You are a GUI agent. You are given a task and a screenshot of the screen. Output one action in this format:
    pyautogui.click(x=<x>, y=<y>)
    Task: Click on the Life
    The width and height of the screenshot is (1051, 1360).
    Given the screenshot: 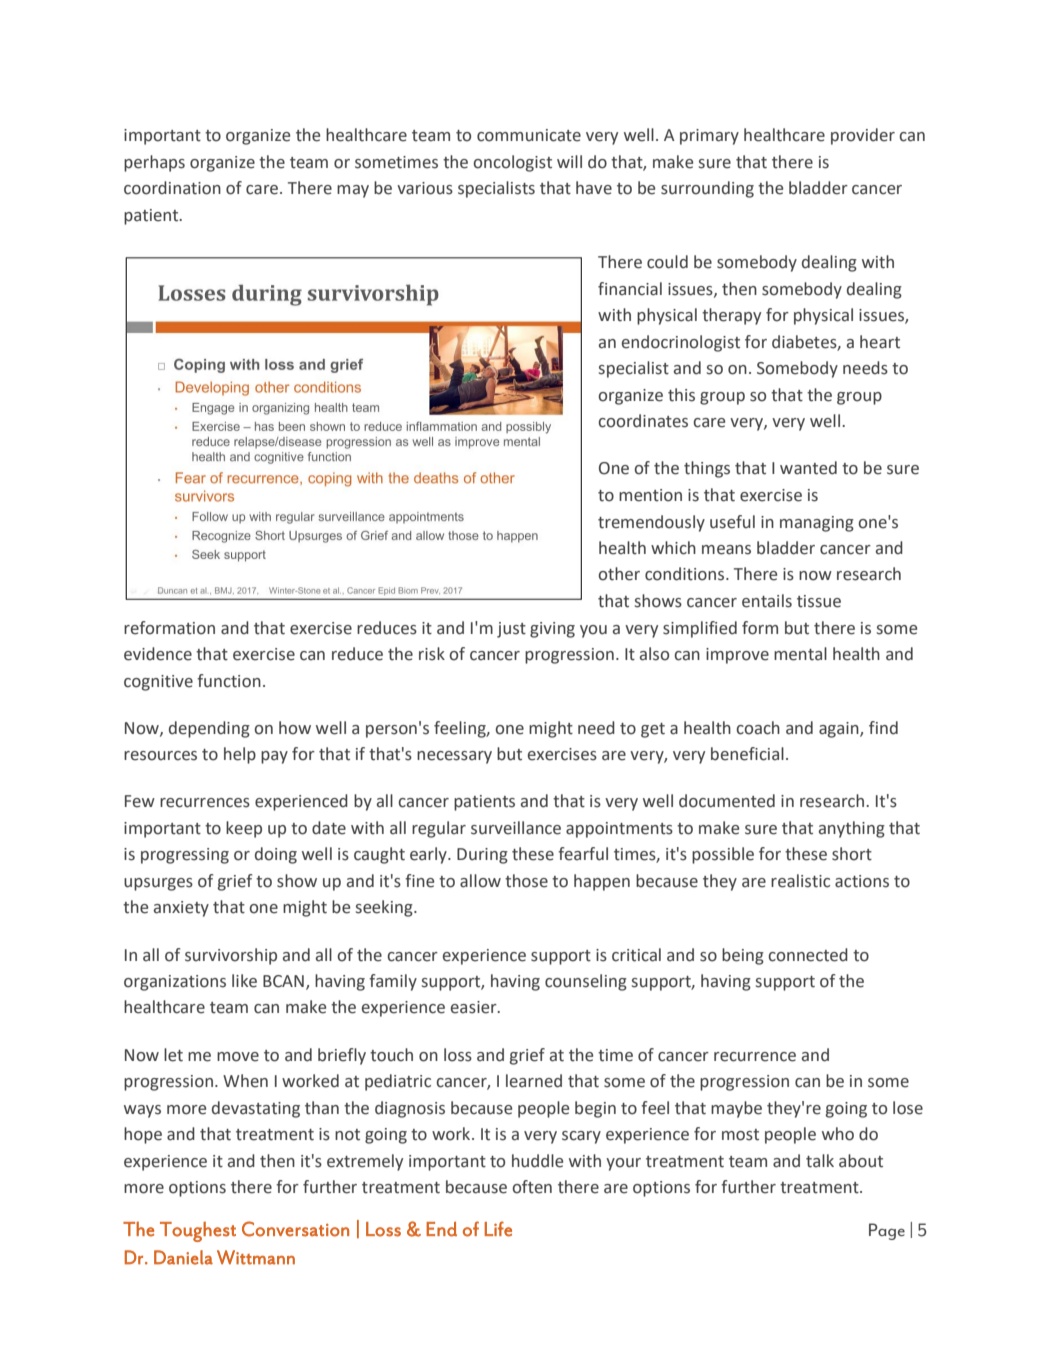 What is the action you would take?
    pyautogui.click(x=498, y=1229)
